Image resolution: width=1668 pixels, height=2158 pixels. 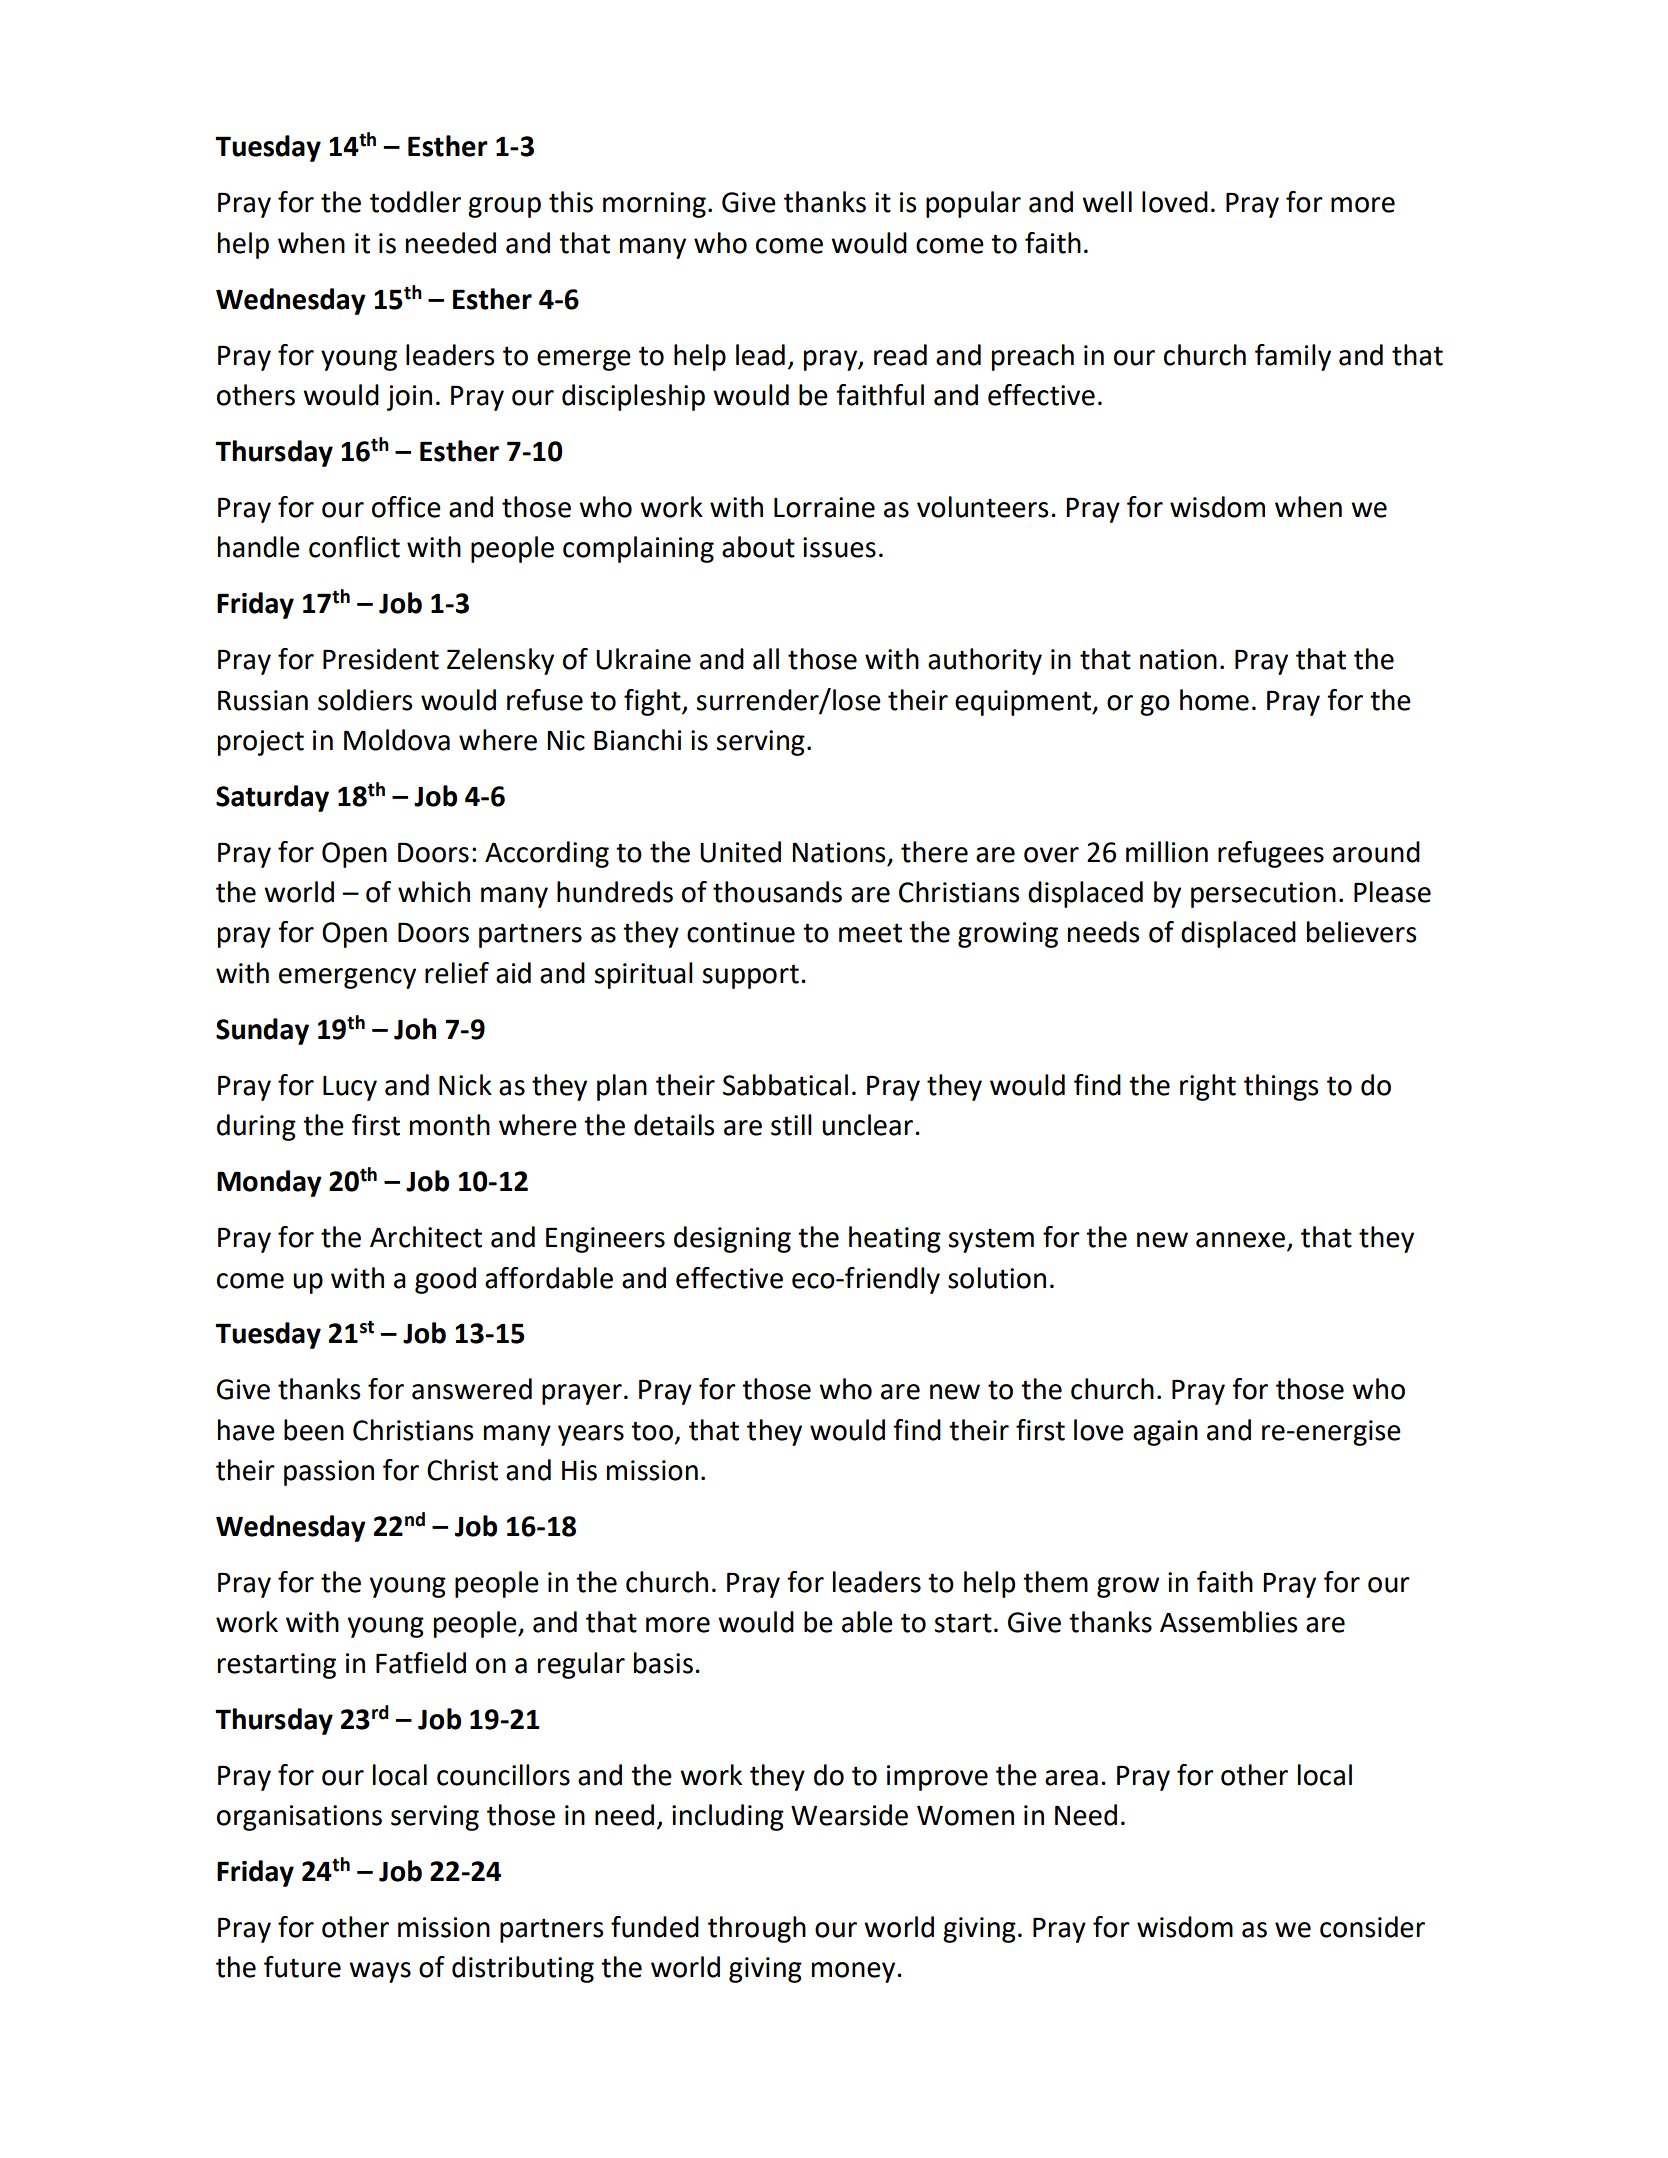 What do you see at coordinates (785, 1085) in the screenshot?
I see `Sabbatical` at bounding box center [785, 1085].
